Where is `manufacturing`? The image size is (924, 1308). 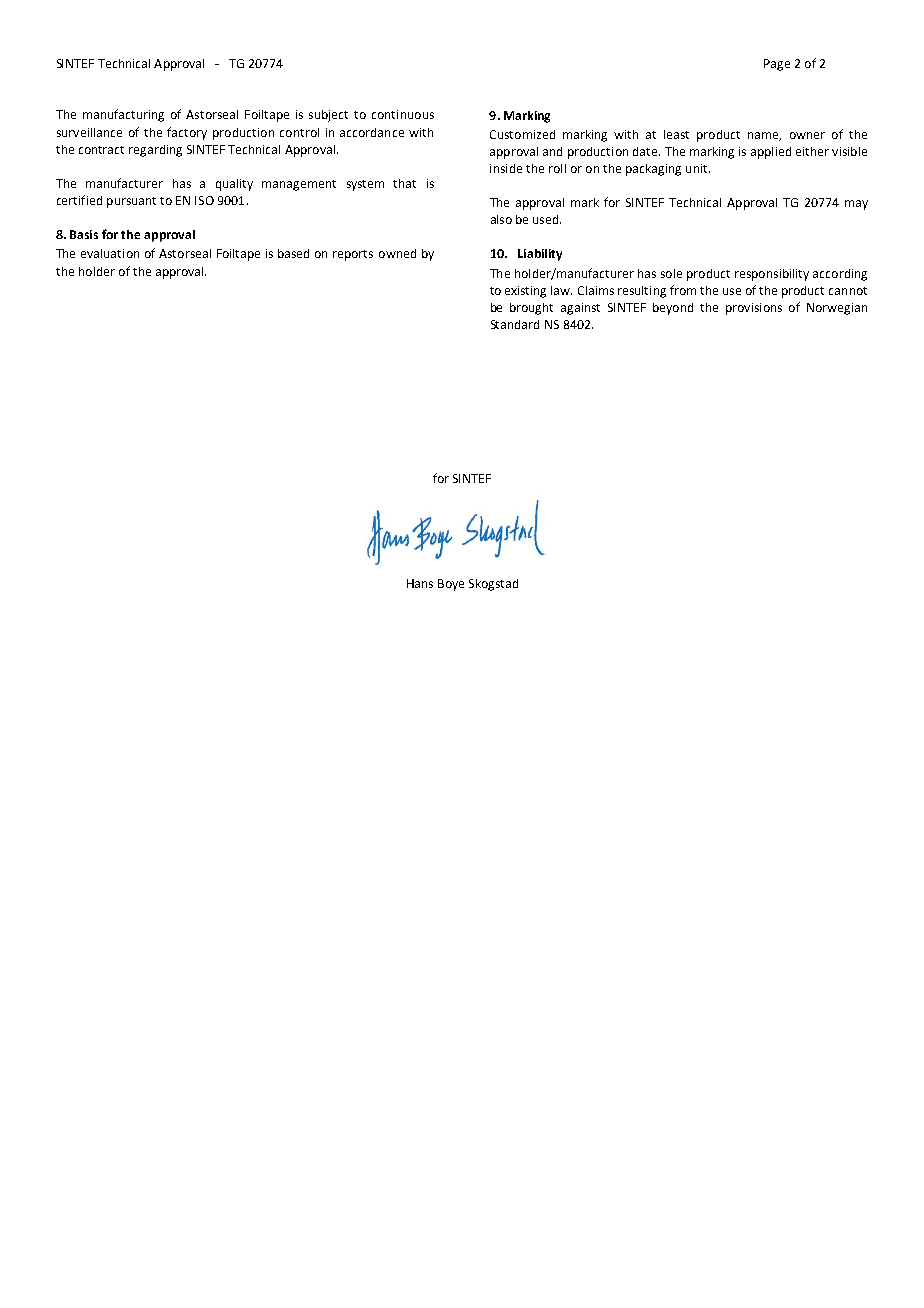
manufacturing is located at coordinates (123, 115).
